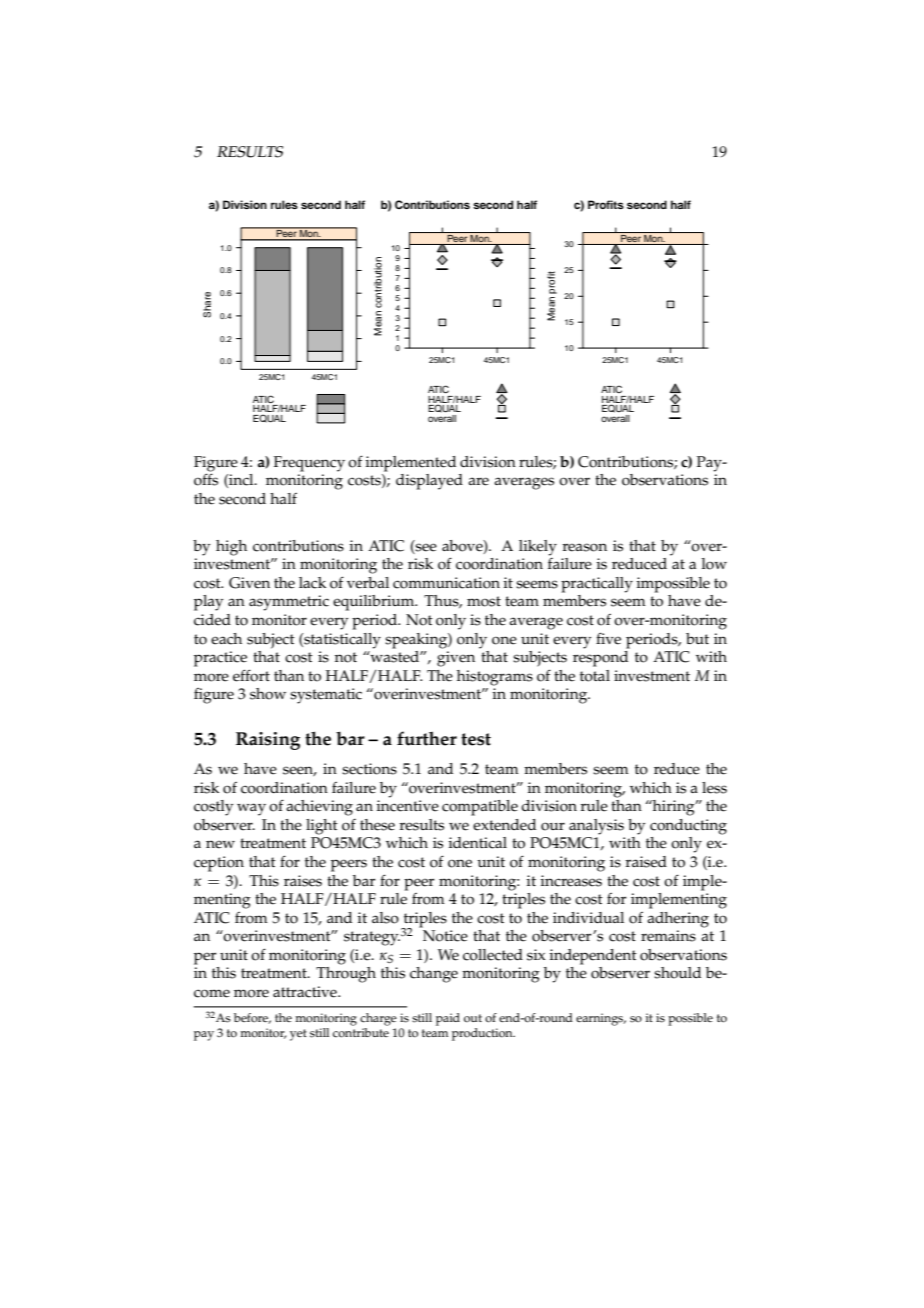 The image size is (924, 1308). Describe the element at coordinates (484, 601) in the document. I see `most` at that location.
